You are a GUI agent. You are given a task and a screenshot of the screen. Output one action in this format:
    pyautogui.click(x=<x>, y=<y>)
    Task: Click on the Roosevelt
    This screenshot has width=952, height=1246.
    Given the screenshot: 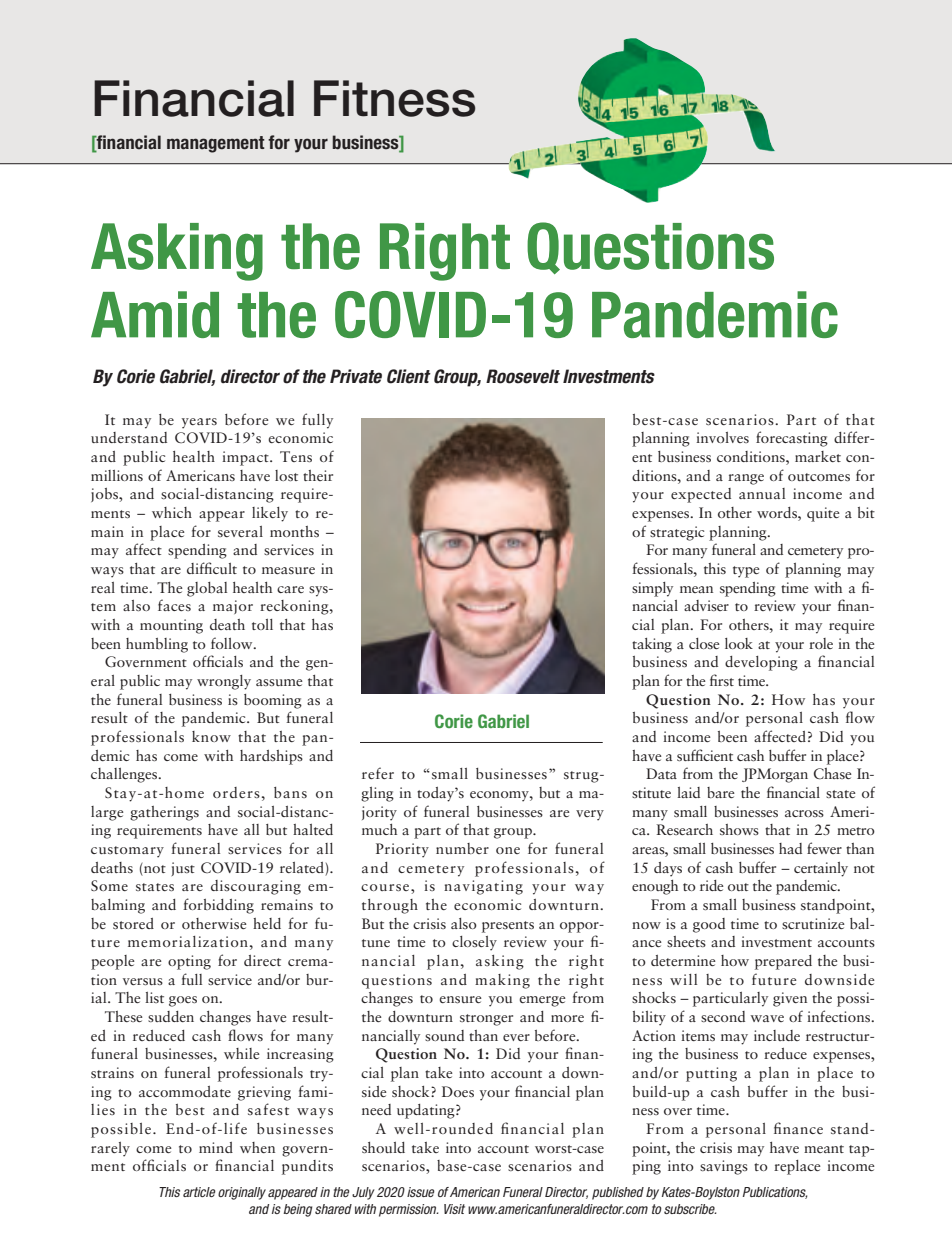 What is the action you would take?
    pyautogui.click(x=523, y=376)
